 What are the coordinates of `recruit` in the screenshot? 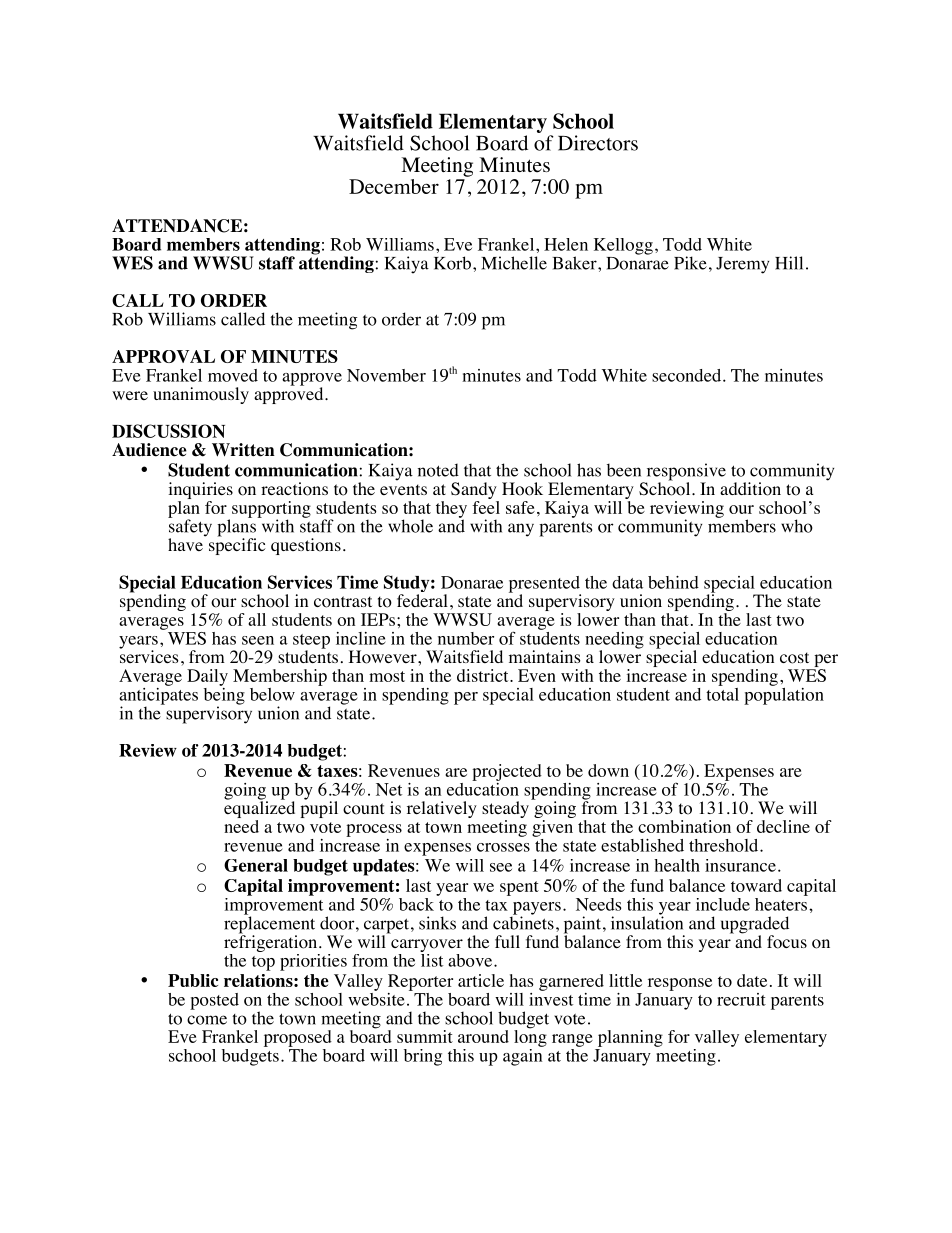 It's located at (741, 999).
